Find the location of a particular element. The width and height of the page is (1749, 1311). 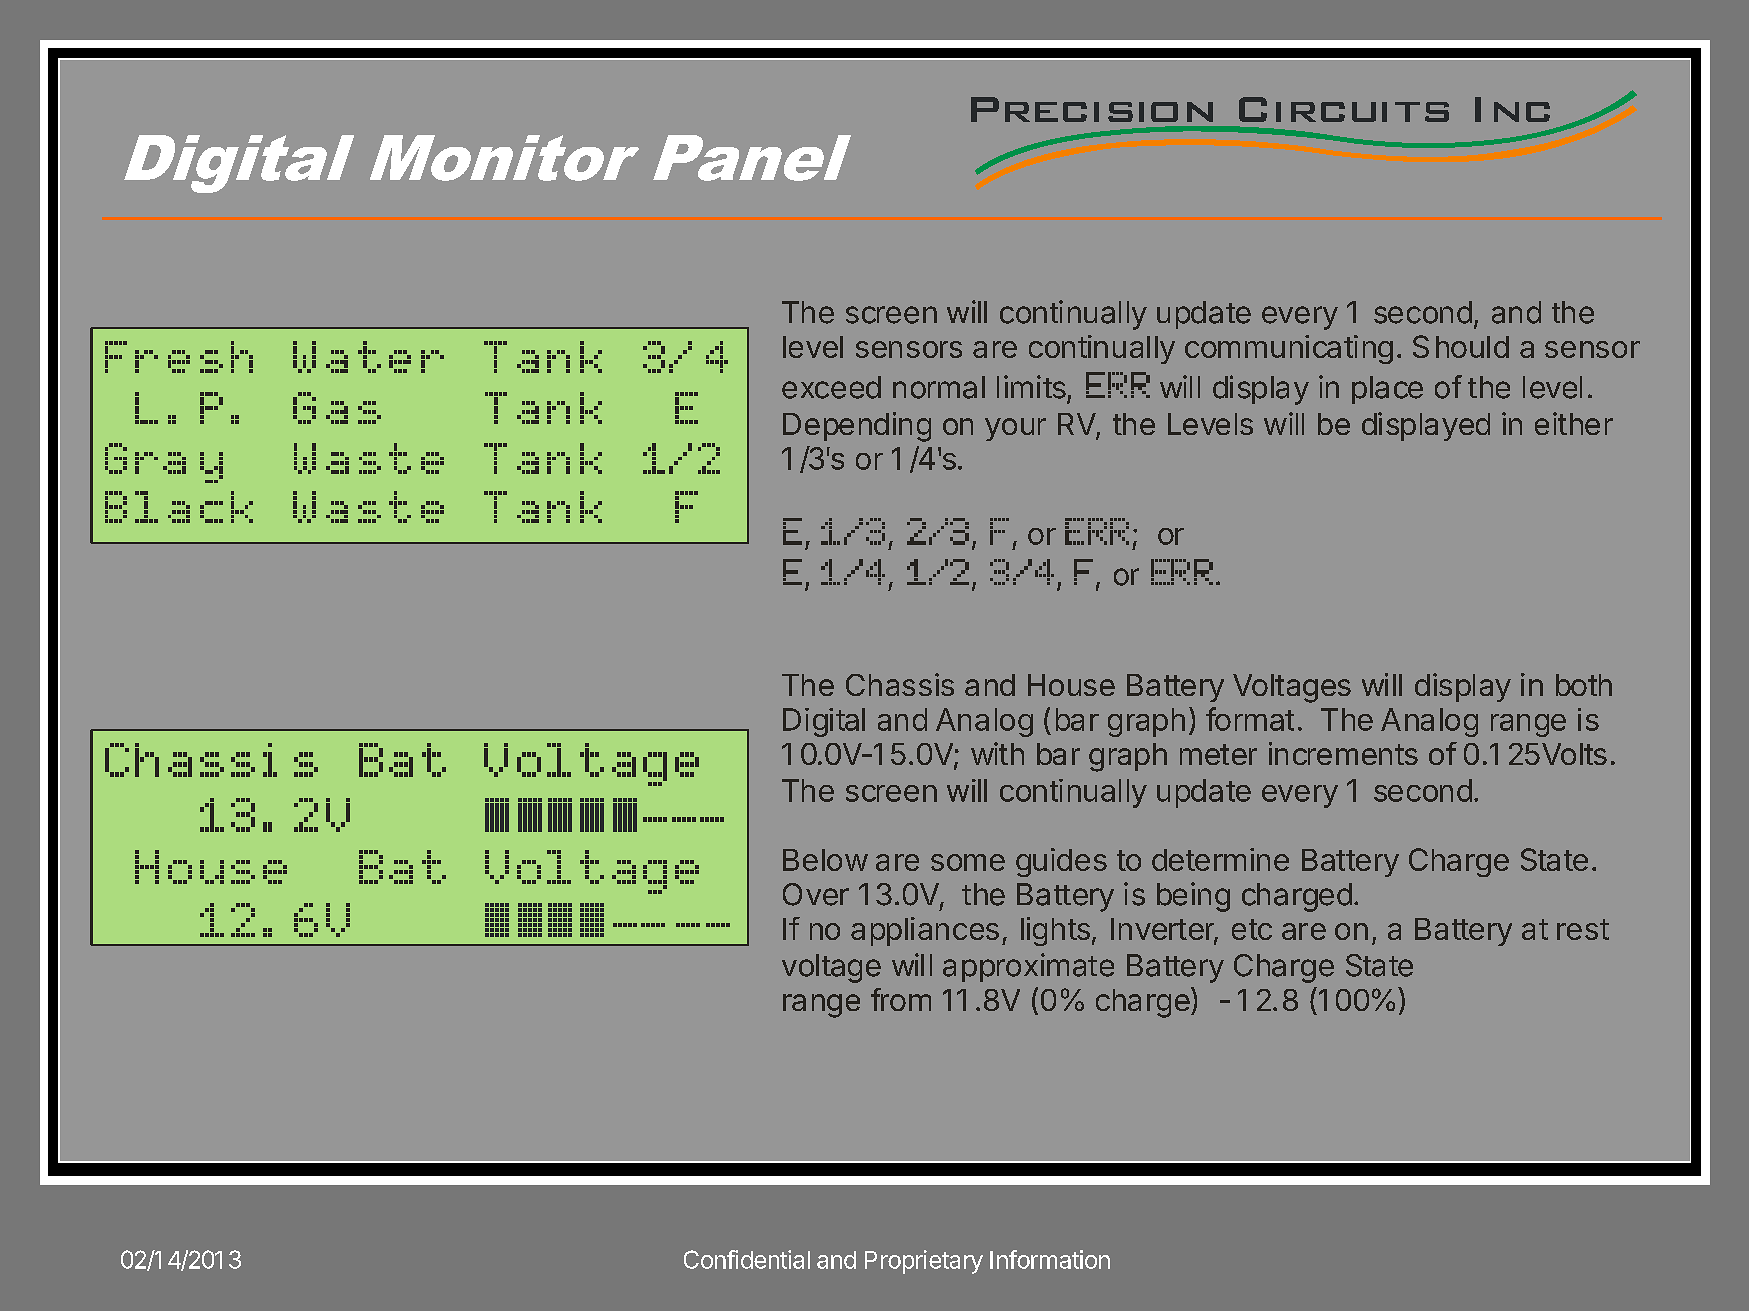

approximate is located at coordinates (1028, 967).
